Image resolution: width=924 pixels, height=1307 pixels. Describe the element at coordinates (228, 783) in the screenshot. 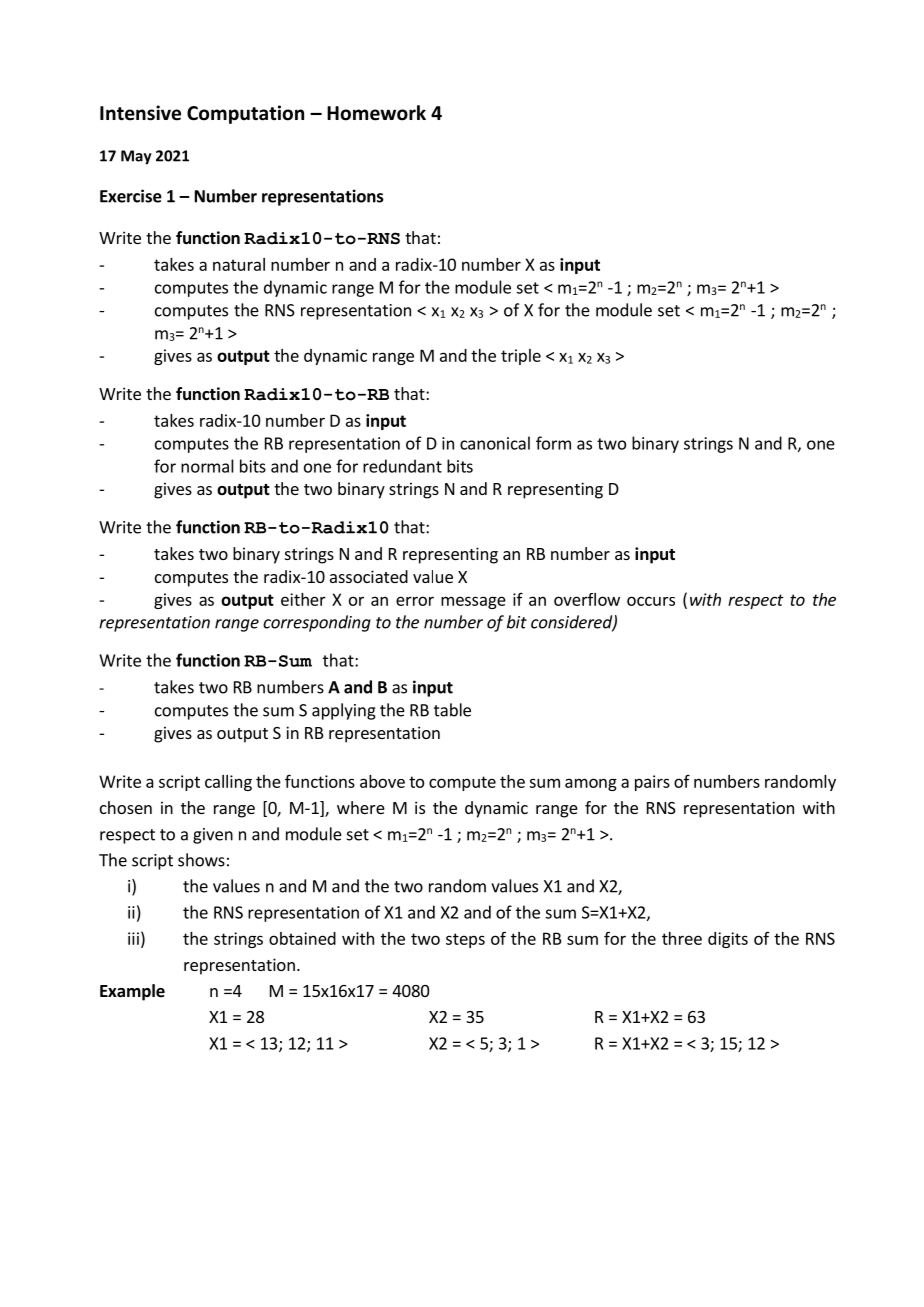

I see `calling` at that location.
